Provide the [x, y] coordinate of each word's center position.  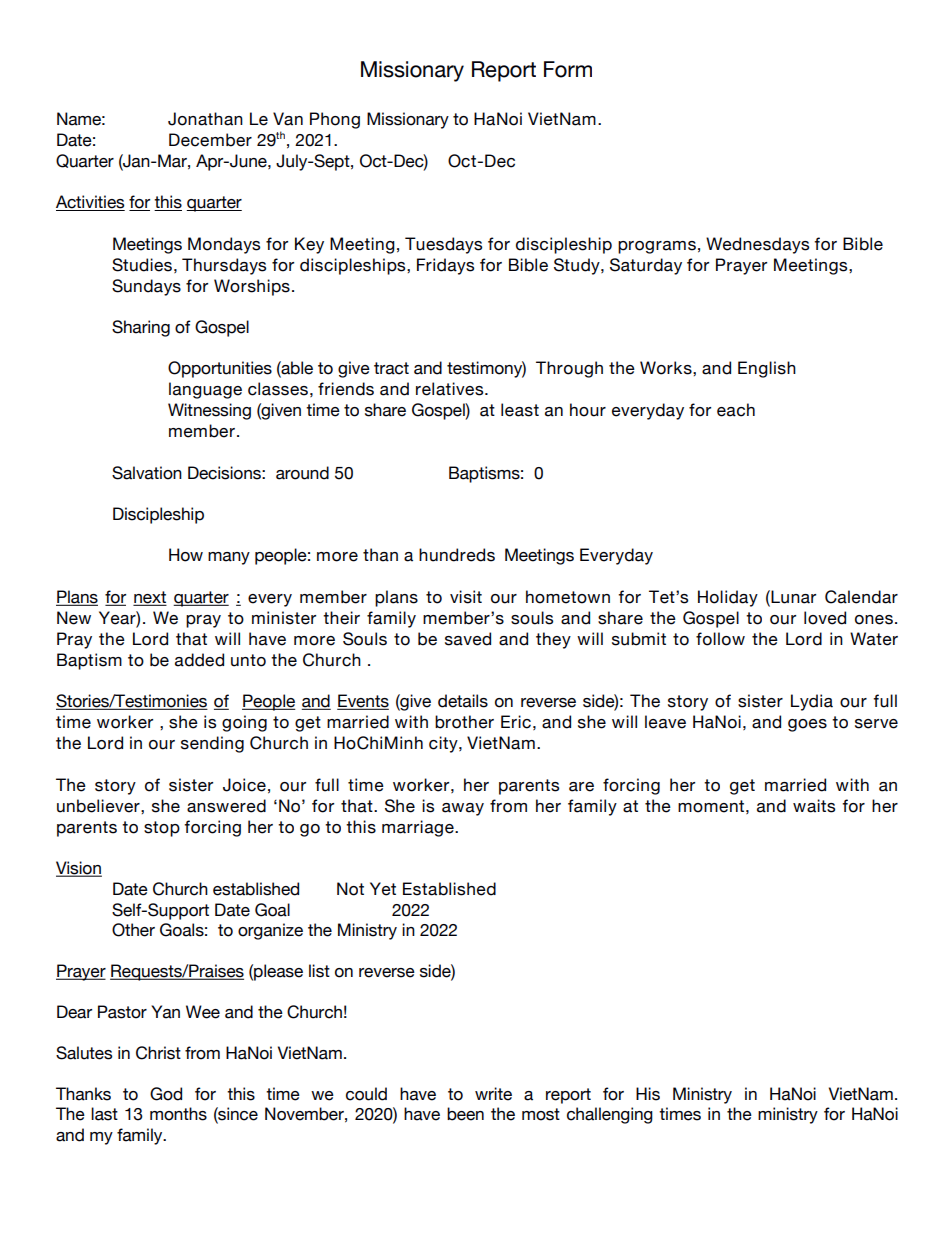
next [150, 598]
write [493, 1094]
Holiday [728, 598]
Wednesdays [757, 245]
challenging [610, 1115]
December [210, 140]
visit [466, 597]
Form [568, 69]
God [166, 1094]
